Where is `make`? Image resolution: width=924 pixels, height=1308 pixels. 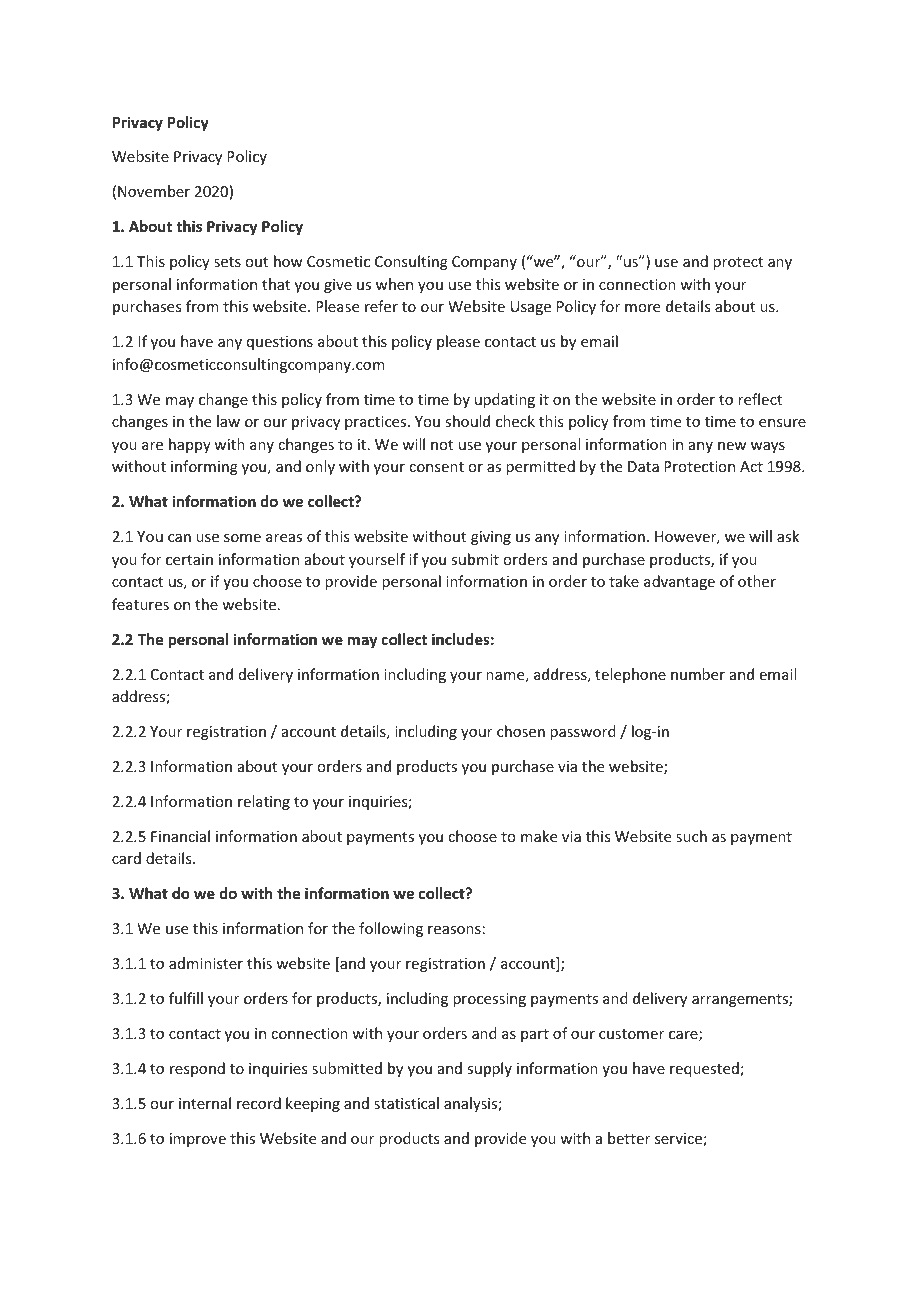 make is located at coordinates (539, 836).
